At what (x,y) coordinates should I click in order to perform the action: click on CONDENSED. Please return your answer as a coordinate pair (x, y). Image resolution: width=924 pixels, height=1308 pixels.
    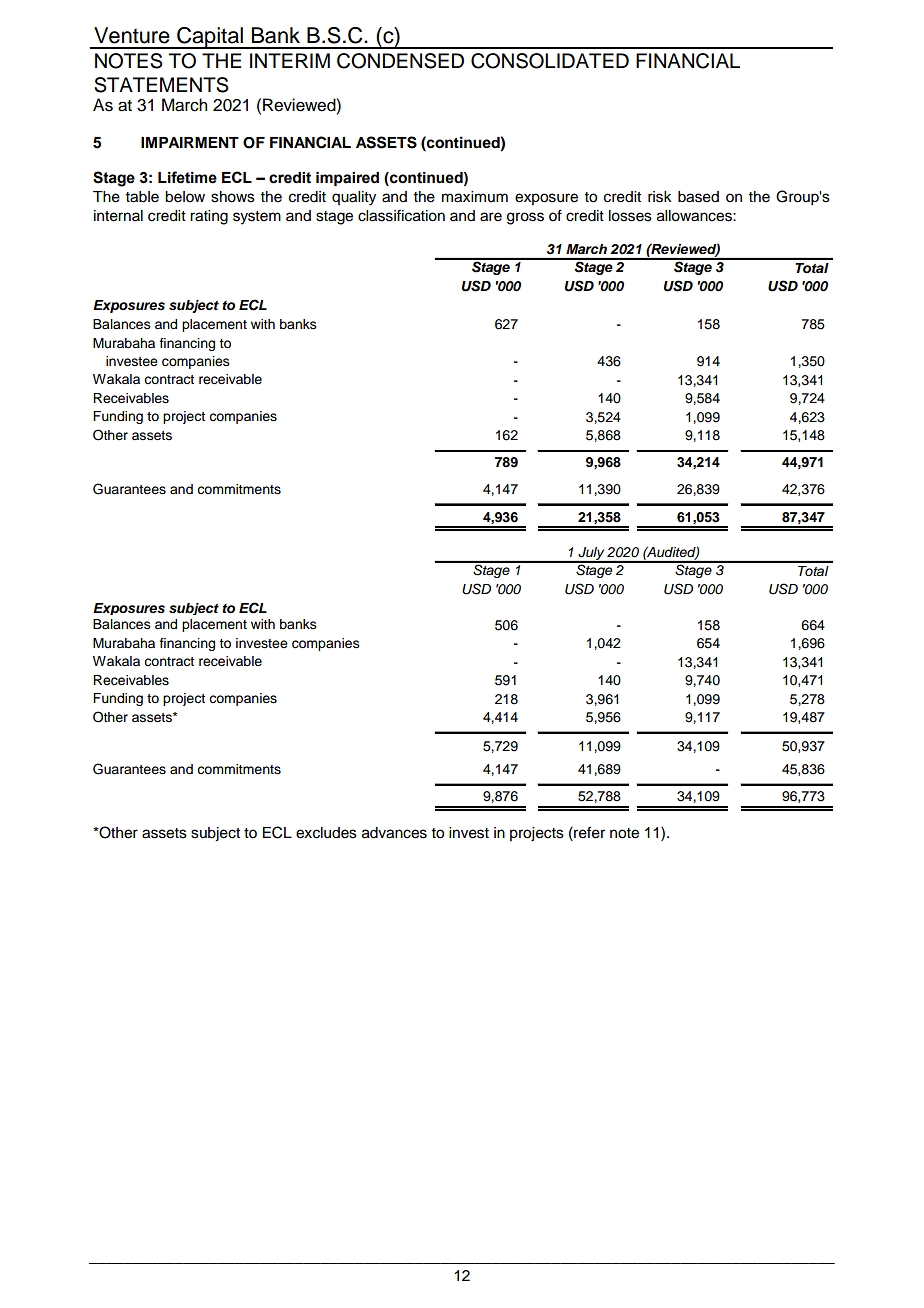
    Looking at the image, I should click on (400, 61).
